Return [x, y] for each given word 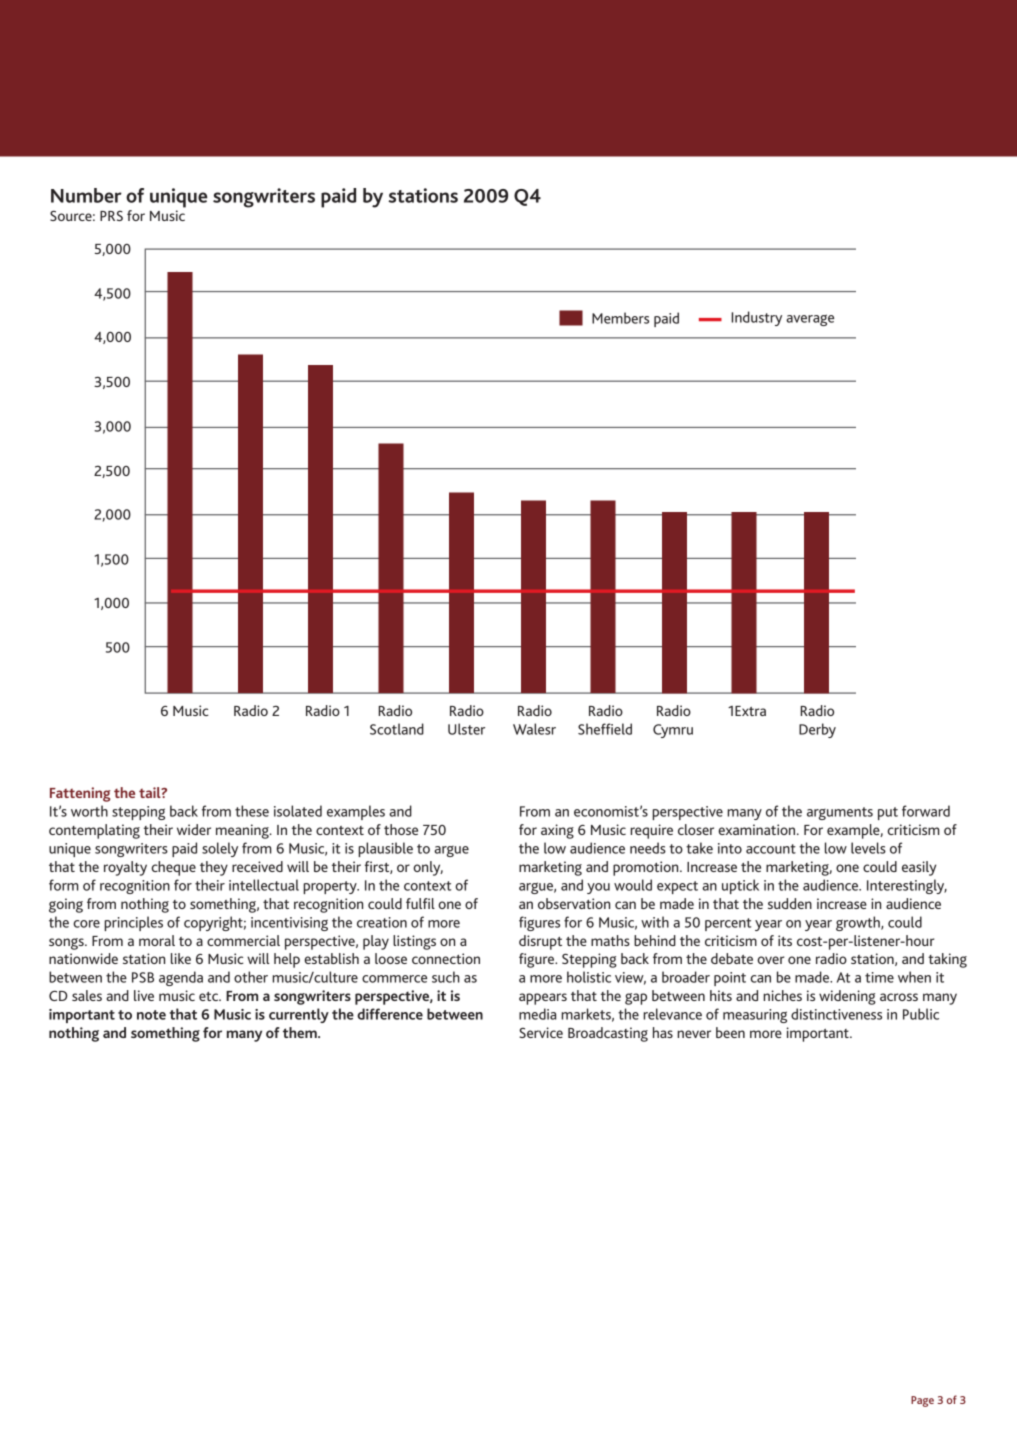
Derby [817, 730]
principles [133, 923]
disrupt [540, 942]
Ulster [466, 729]
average [810, 320]
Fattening [80, 794]
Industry [756, 318]
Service [541, 1032]
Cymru [673, 731]
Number [86, 195]
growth [859, 923]
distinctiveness [836, 1014]
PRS [111, 216]
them [301, 1032]
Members [620, 318]
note [151, 1015]
